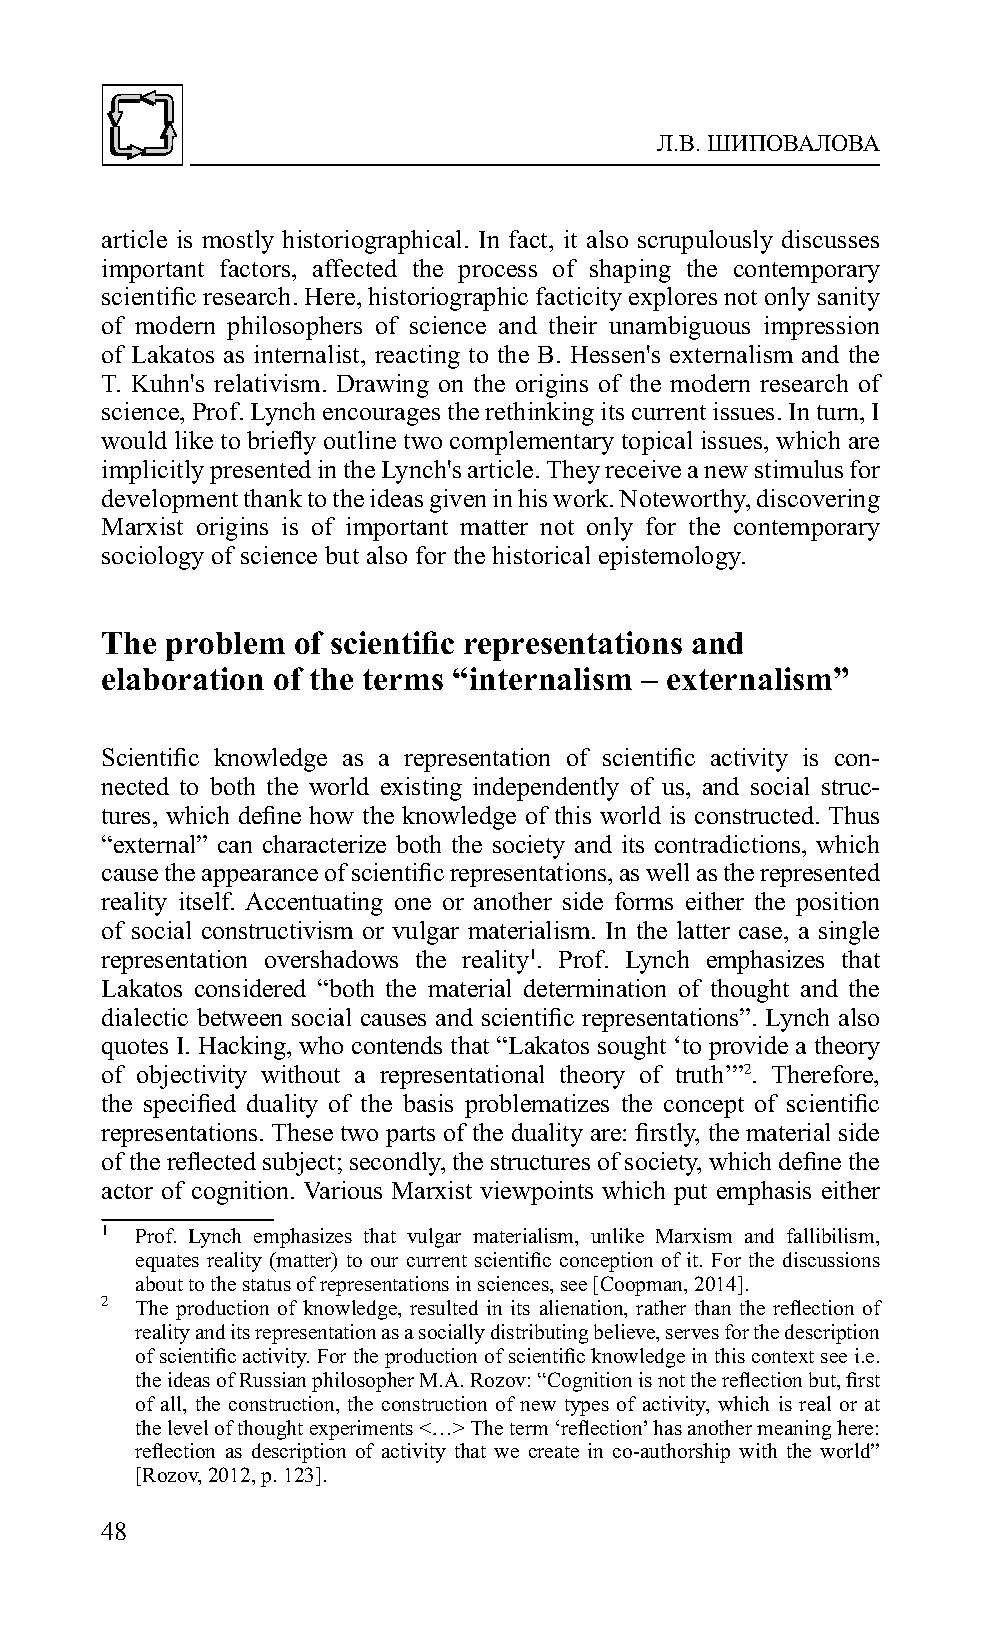 This screenshot has height=1625, width=982. What do you see at coordinates (497, 274) in the screenshot?
I see `process` at bounding box center [497, 274].
